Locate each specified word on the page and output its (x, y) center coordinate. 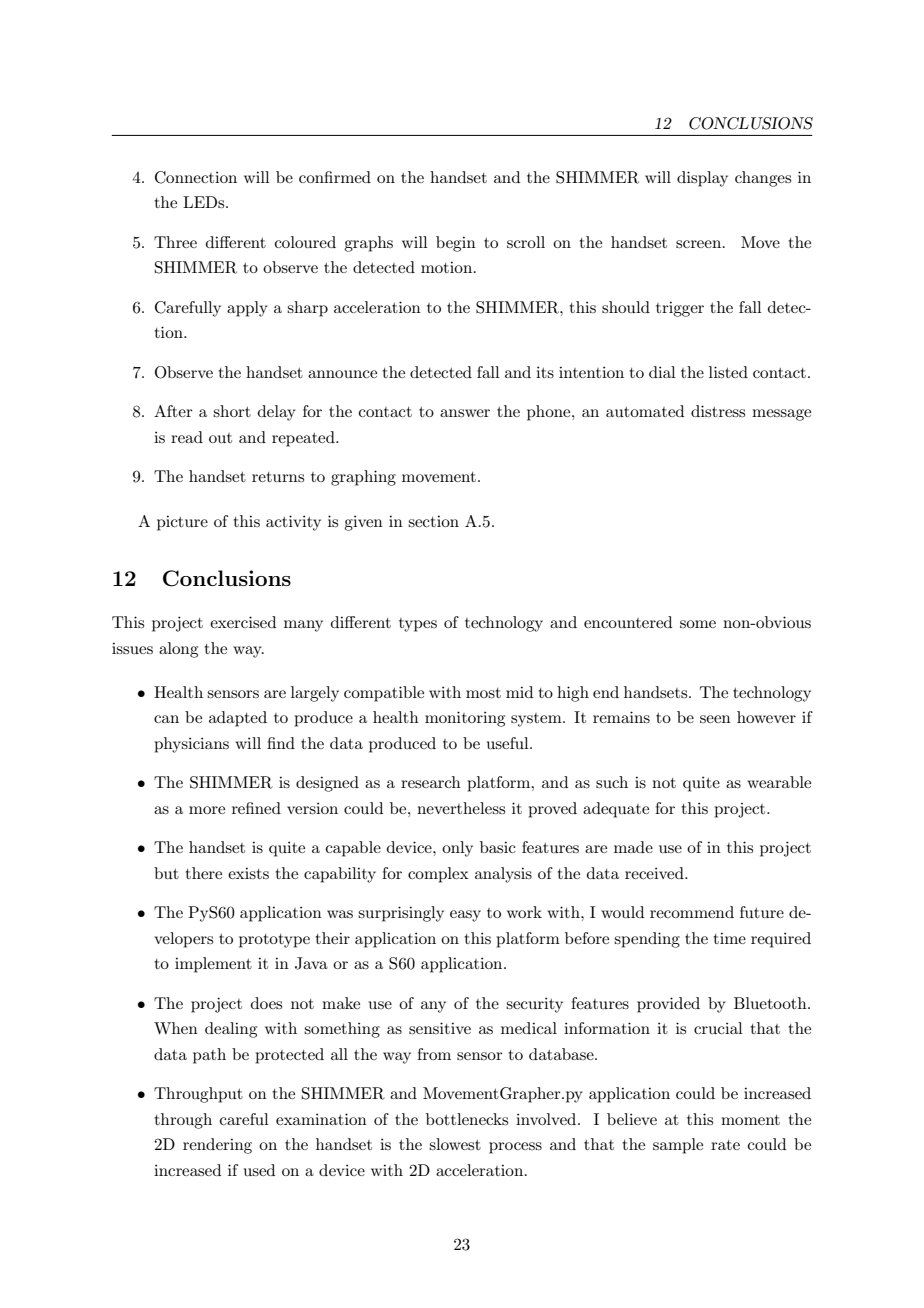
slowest (455, 1144)
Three (175, 242)
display (702, 179)
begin (456, 244)
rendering (217, 1146)
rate (725, 1145)
